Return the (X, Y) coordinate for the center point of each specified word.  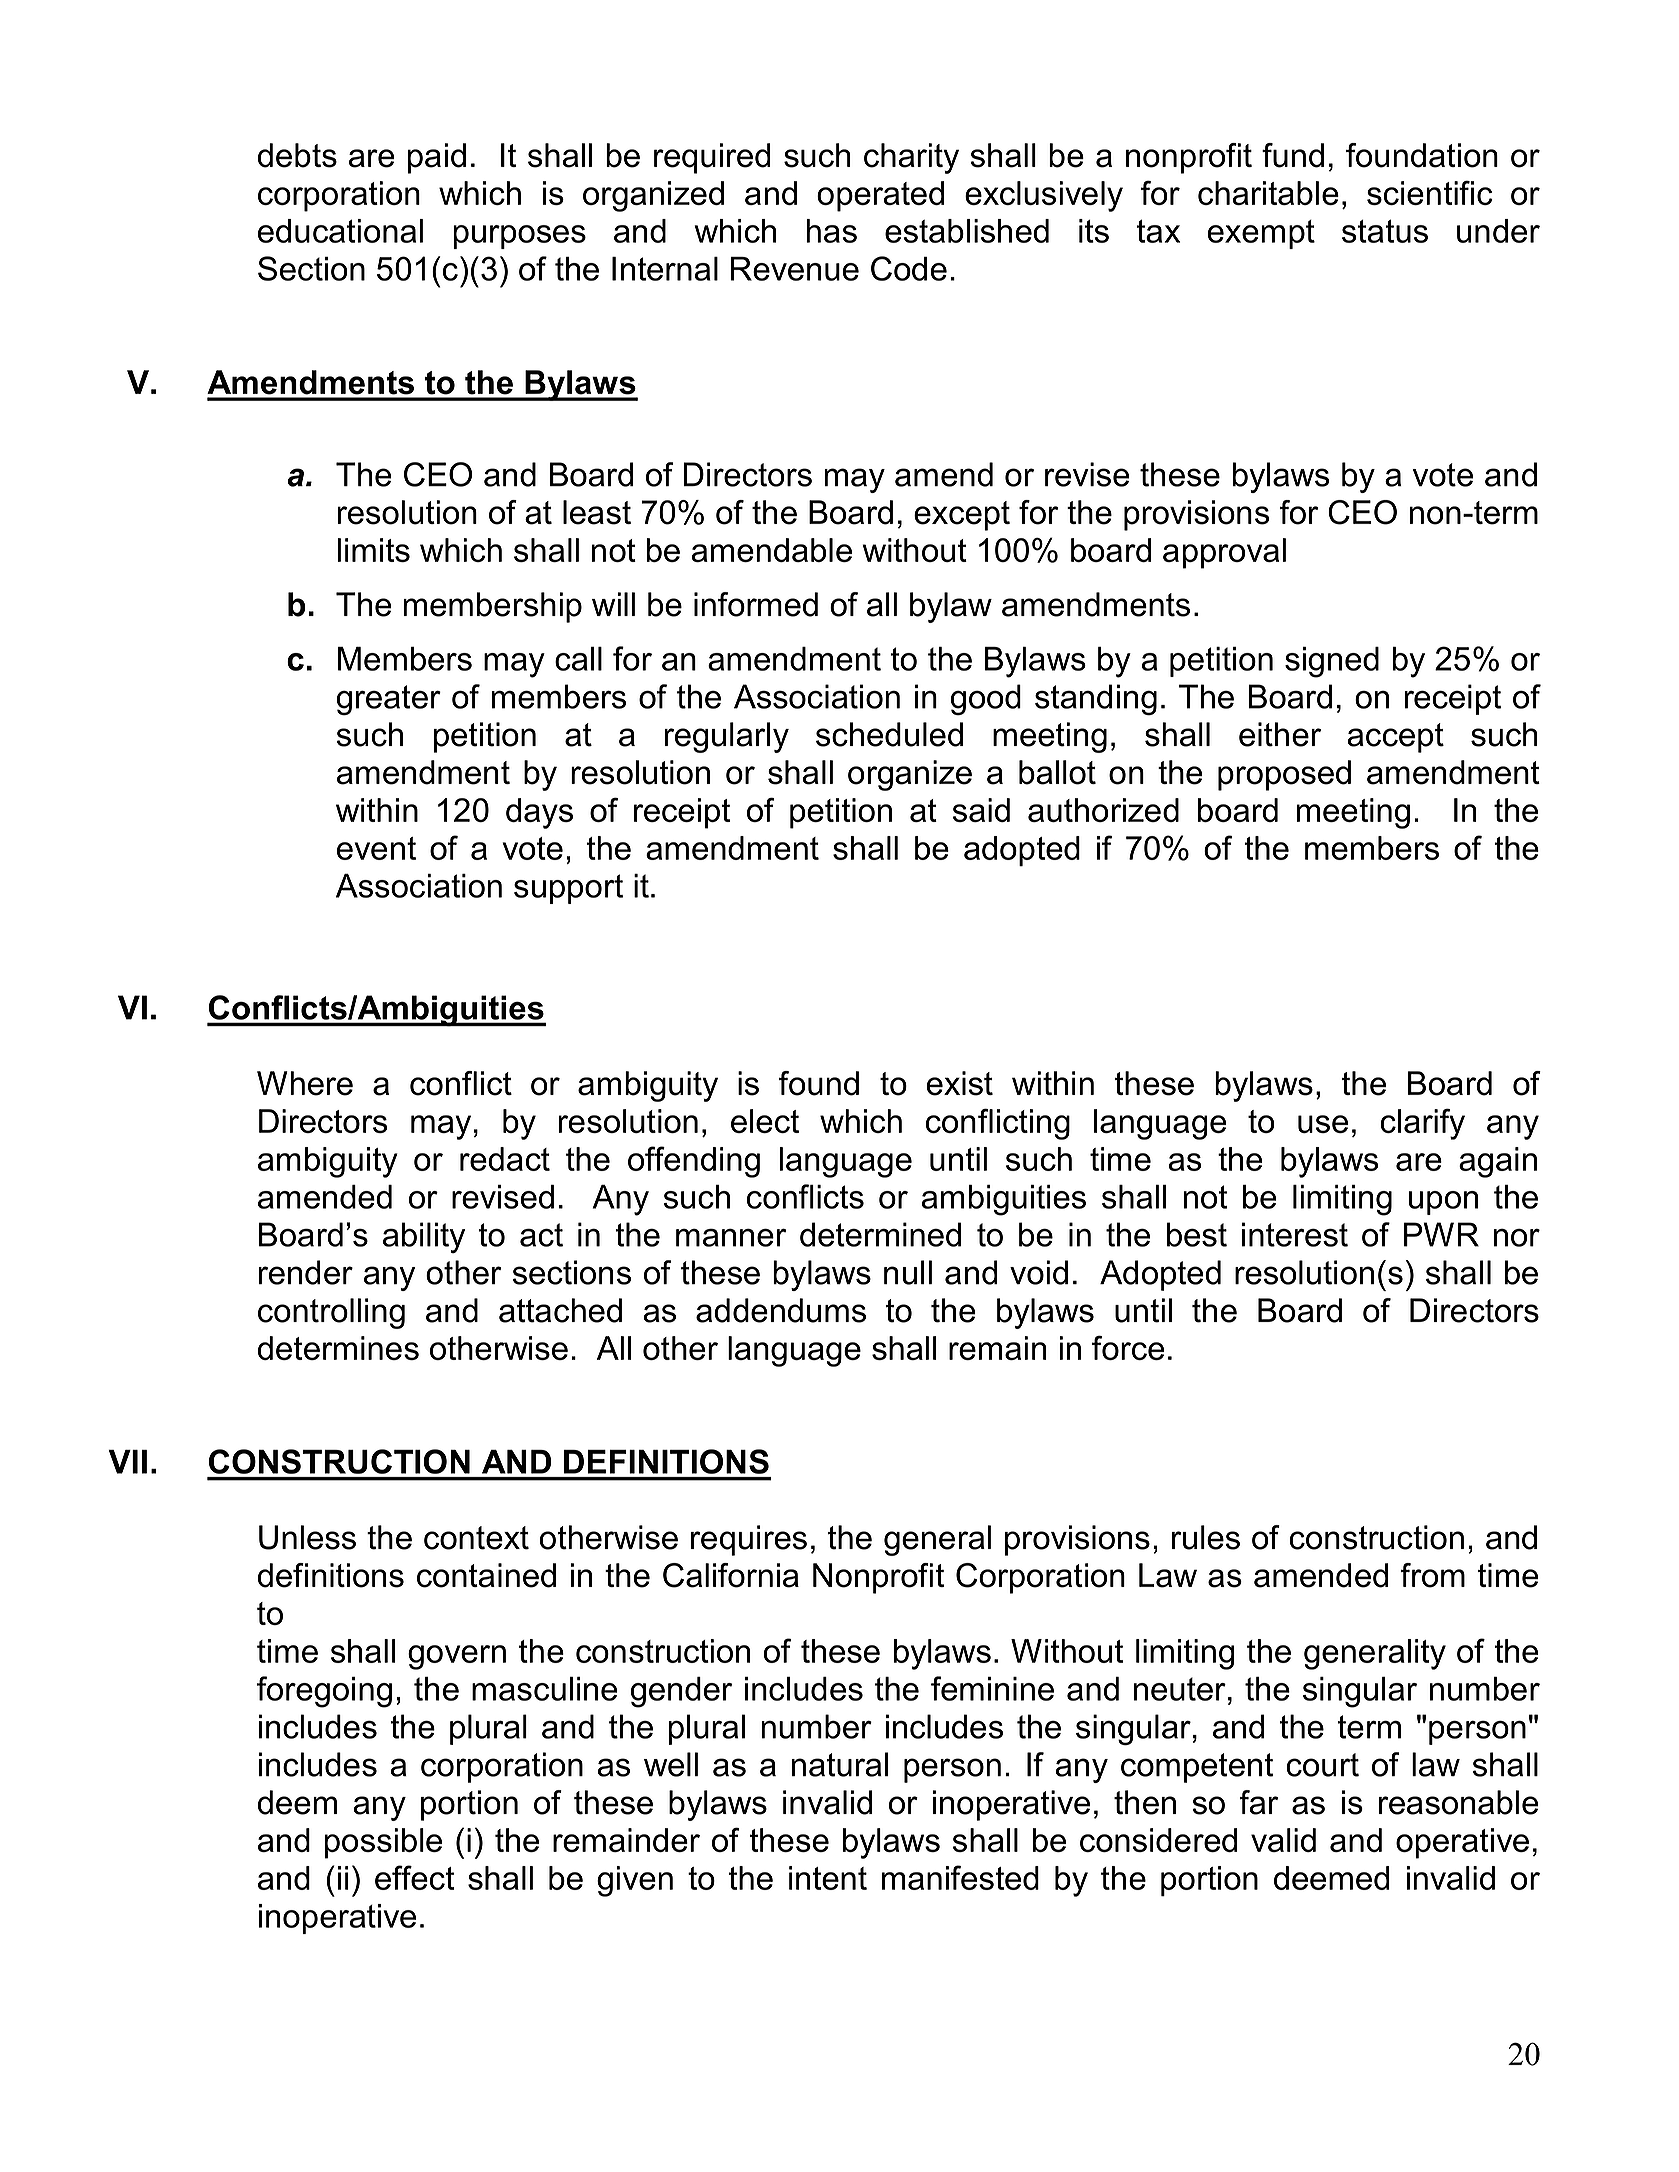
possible (383, 1843)
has (831, 231)
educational (340, 231)
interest (1295, 1234)
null (908, 1272)
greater (388, 700)
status (1385, 231)
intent (828, 1878)
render (306, 1272)
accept (1395, 738)
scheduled (889, 734)
